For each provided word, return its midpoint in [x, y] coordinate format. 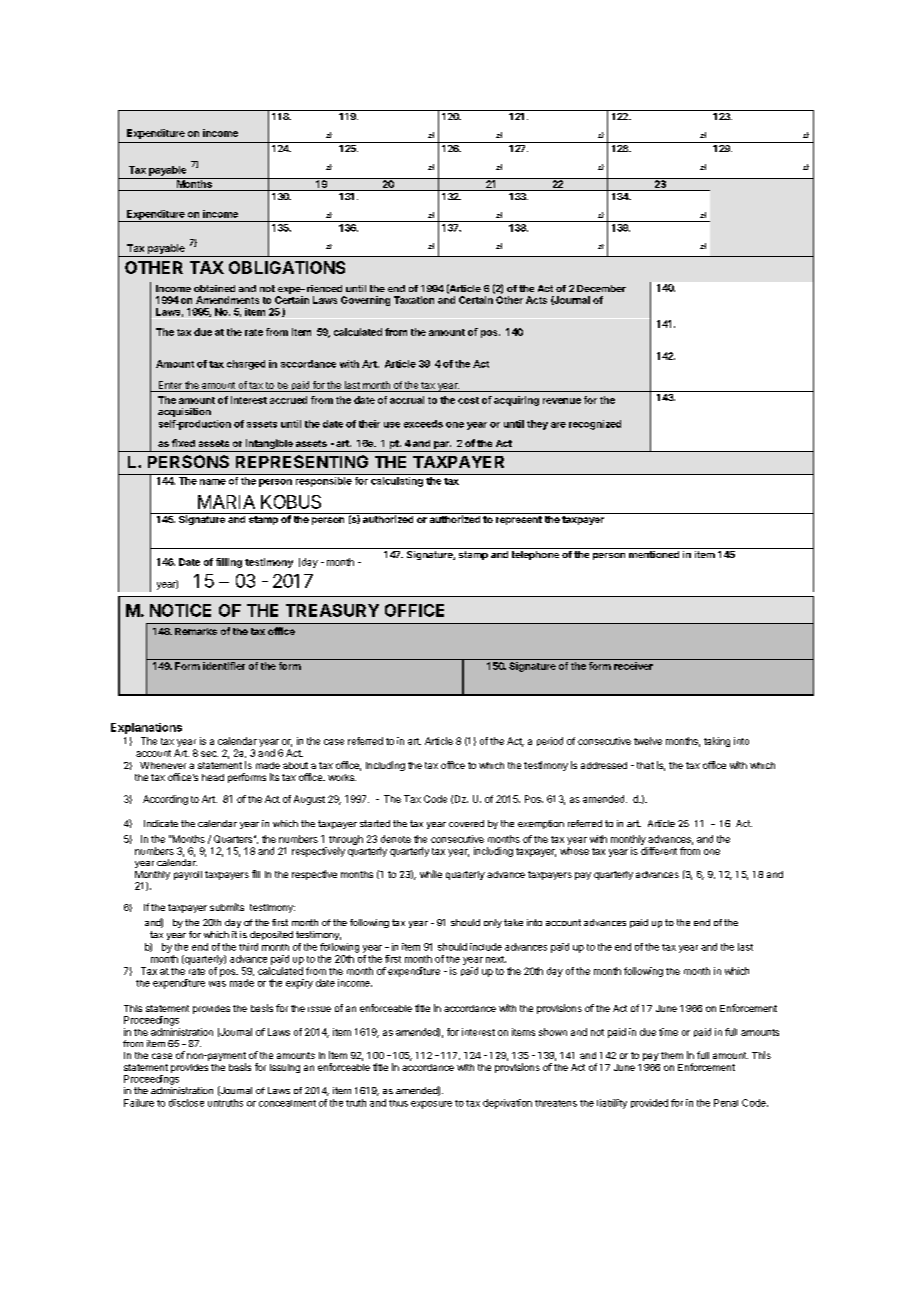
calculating [397, 482]
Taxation [414, 300]
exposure [431, 1105]
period [550, 741]
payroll [188, 875]
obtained [214, 288]
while [431, 874]
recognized [595, 425]
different [659, 851]
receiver [633, 666]
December [601, 288]
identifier [224, 666]
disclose [186, 1103]
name [213, 482]
